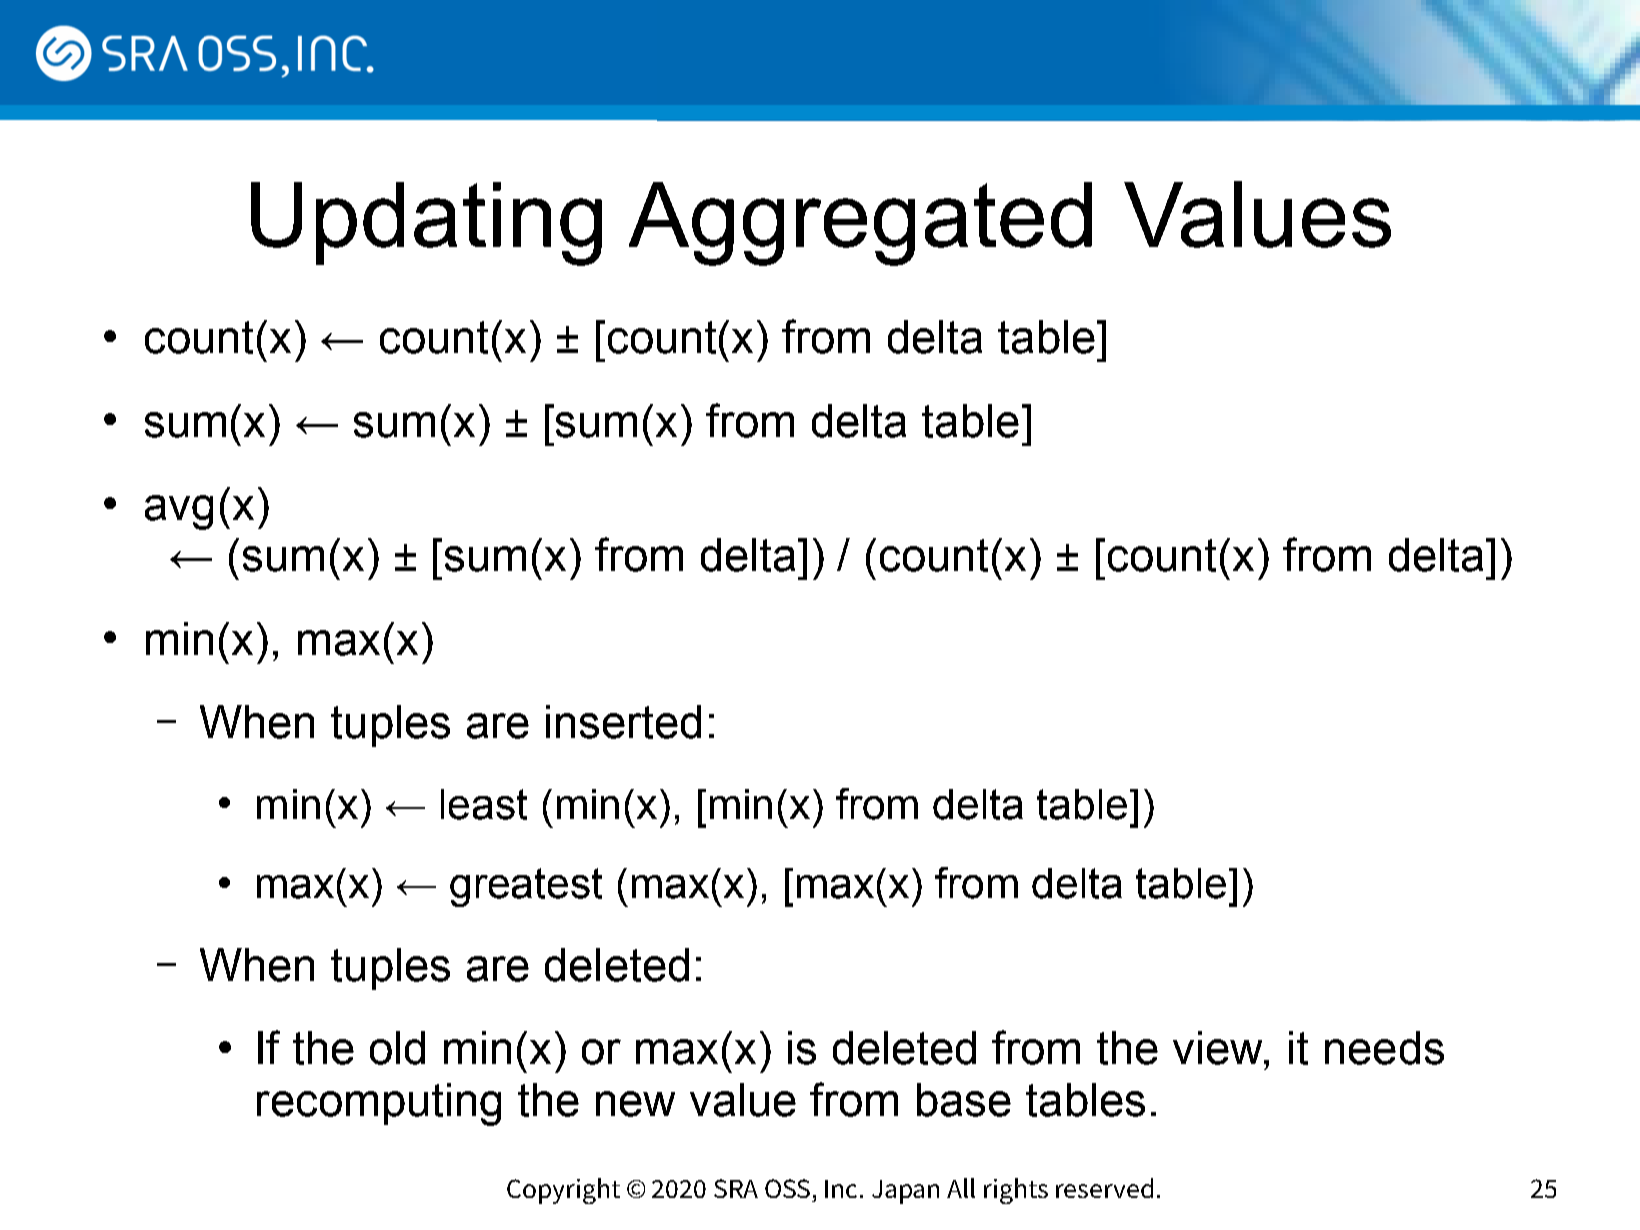  What do you see at coordinates (623, 722) in the screenshot?
I see `inserted` at bounding box center [623, 722].
